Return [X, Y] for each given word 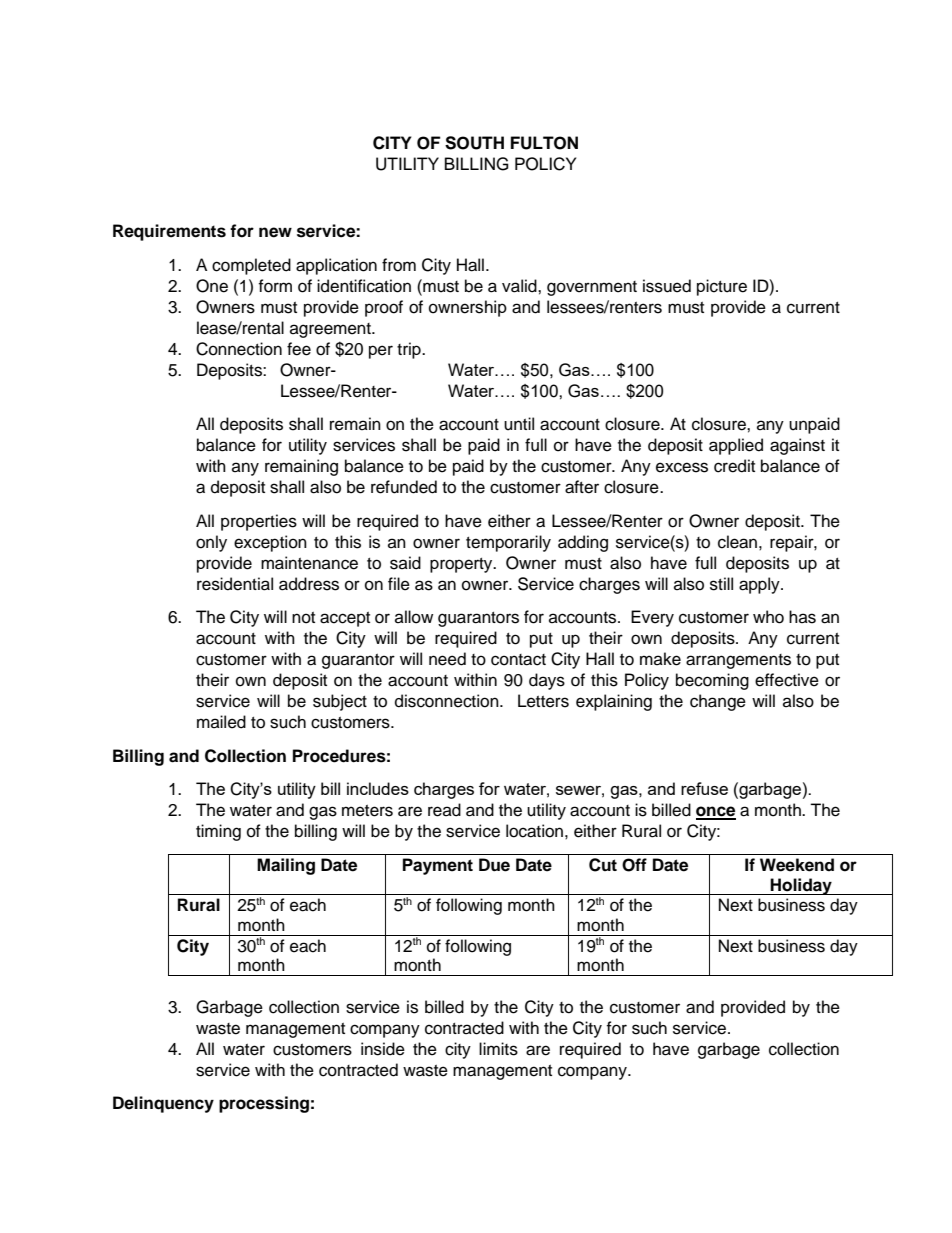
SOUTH [474, 143]
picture [722, 287]
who [768, 617]
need [447, 659]
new [275, 232]
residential [235, 584]
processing [264, 1104]
